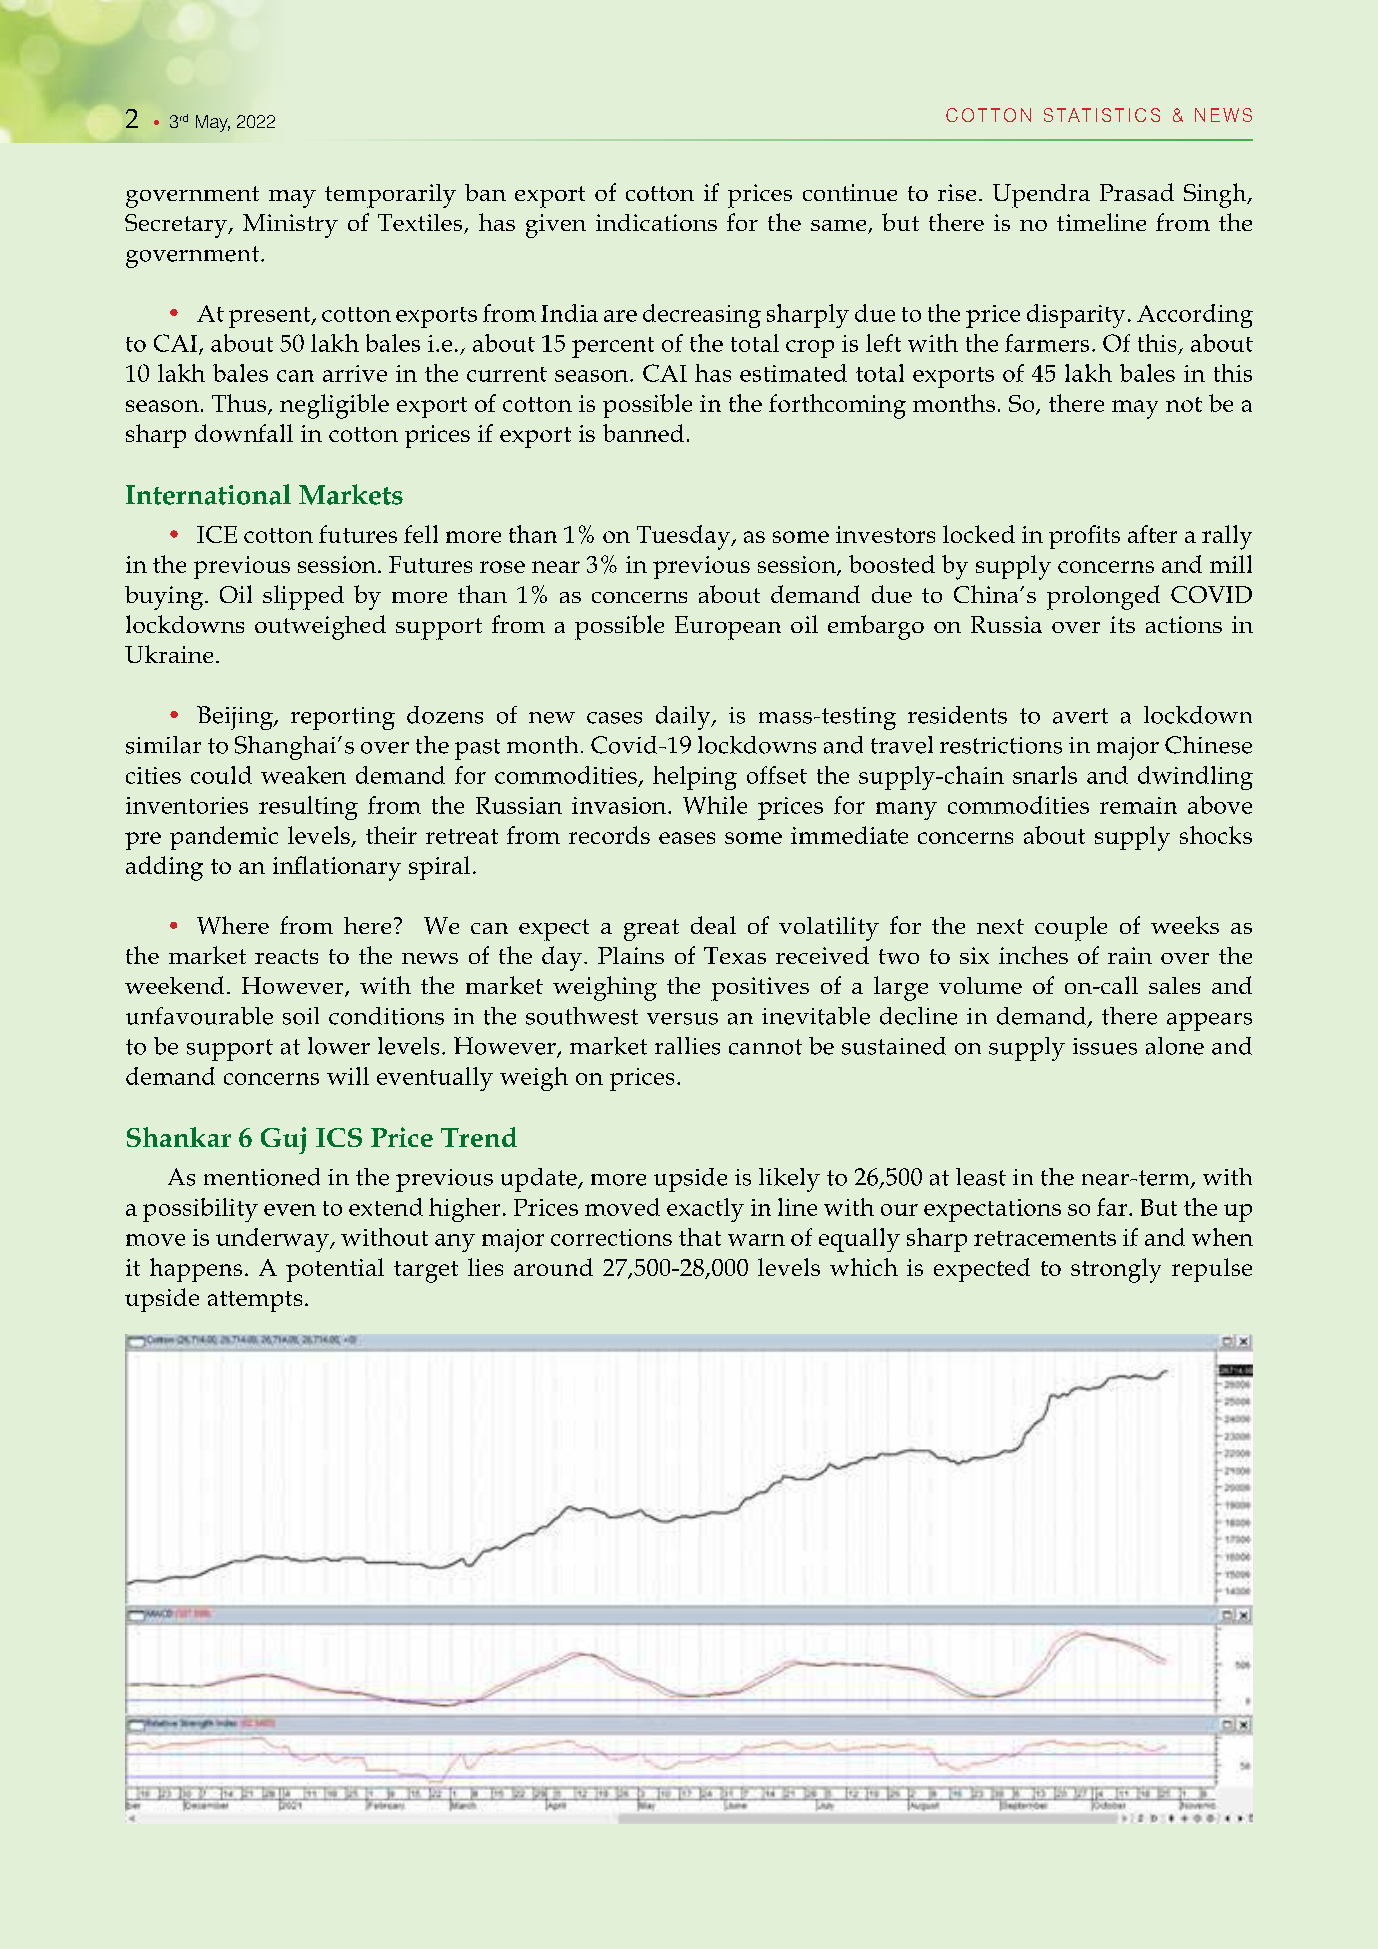 The width and height of the image is (1378, 1949). What do you see at coordinates (684, 718) in the image?
I see `daily` at bounding box center [684, 718].
